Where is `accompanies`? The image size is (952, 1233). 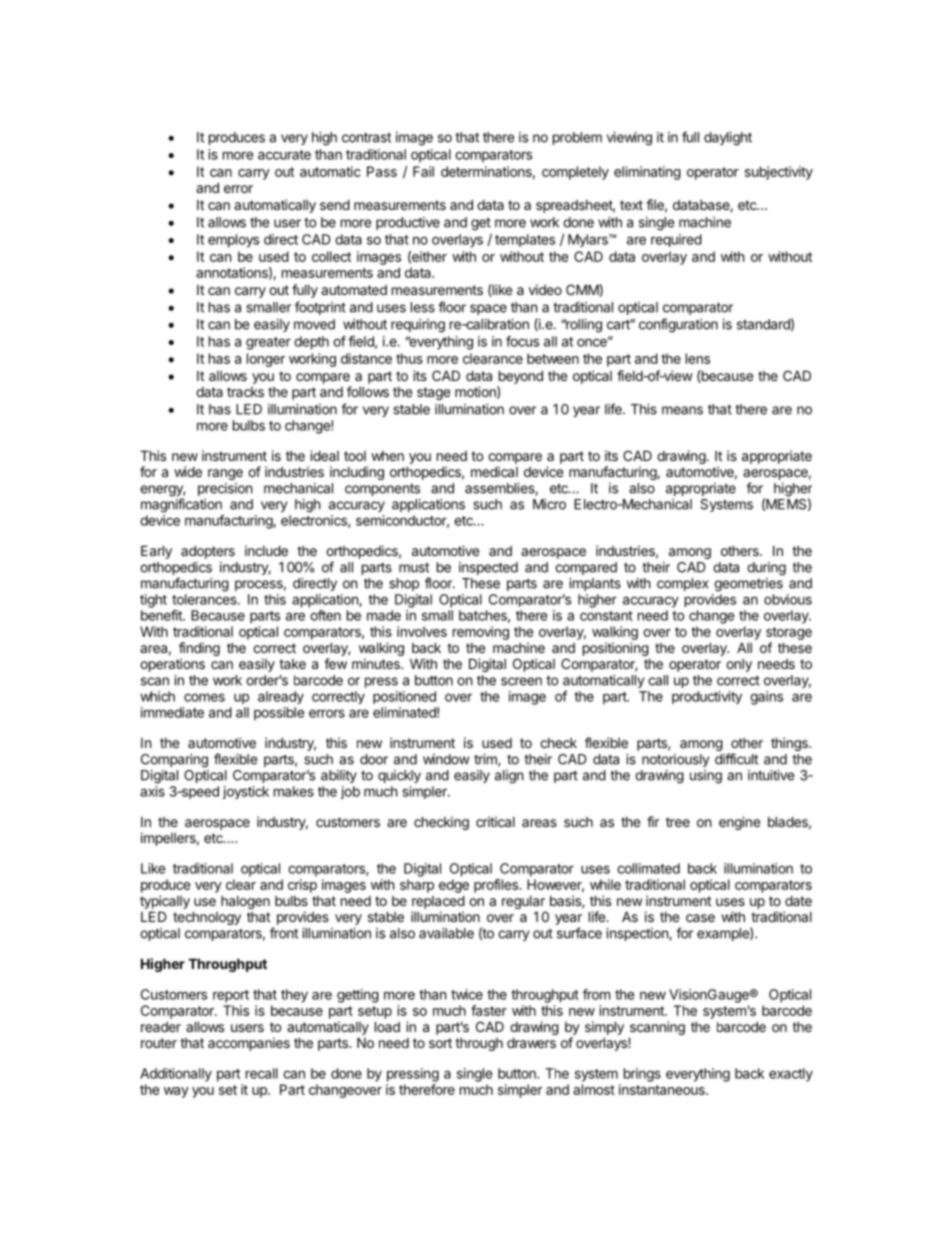 accompanies is located at coordinates (249, 1044).
